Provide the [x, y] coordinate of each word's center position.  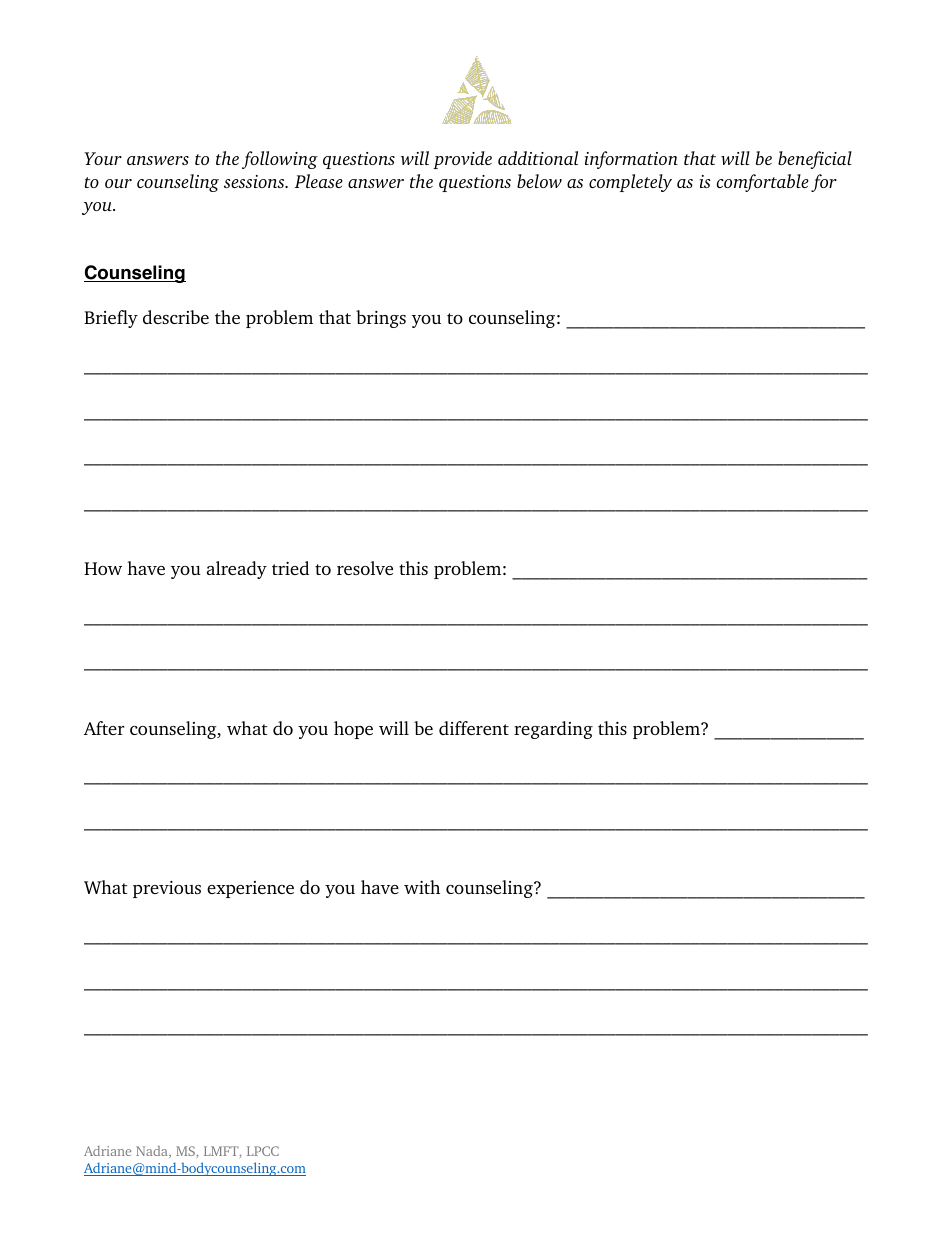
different [474, 728]
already [237, 570]
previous [167, 889]
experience [250, 889]
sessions [255, 181]
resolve [365, 568]
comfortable [763, 183]
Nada [153, 1152]
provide [462, 160]
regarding [553, 730]
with [422, 887]
